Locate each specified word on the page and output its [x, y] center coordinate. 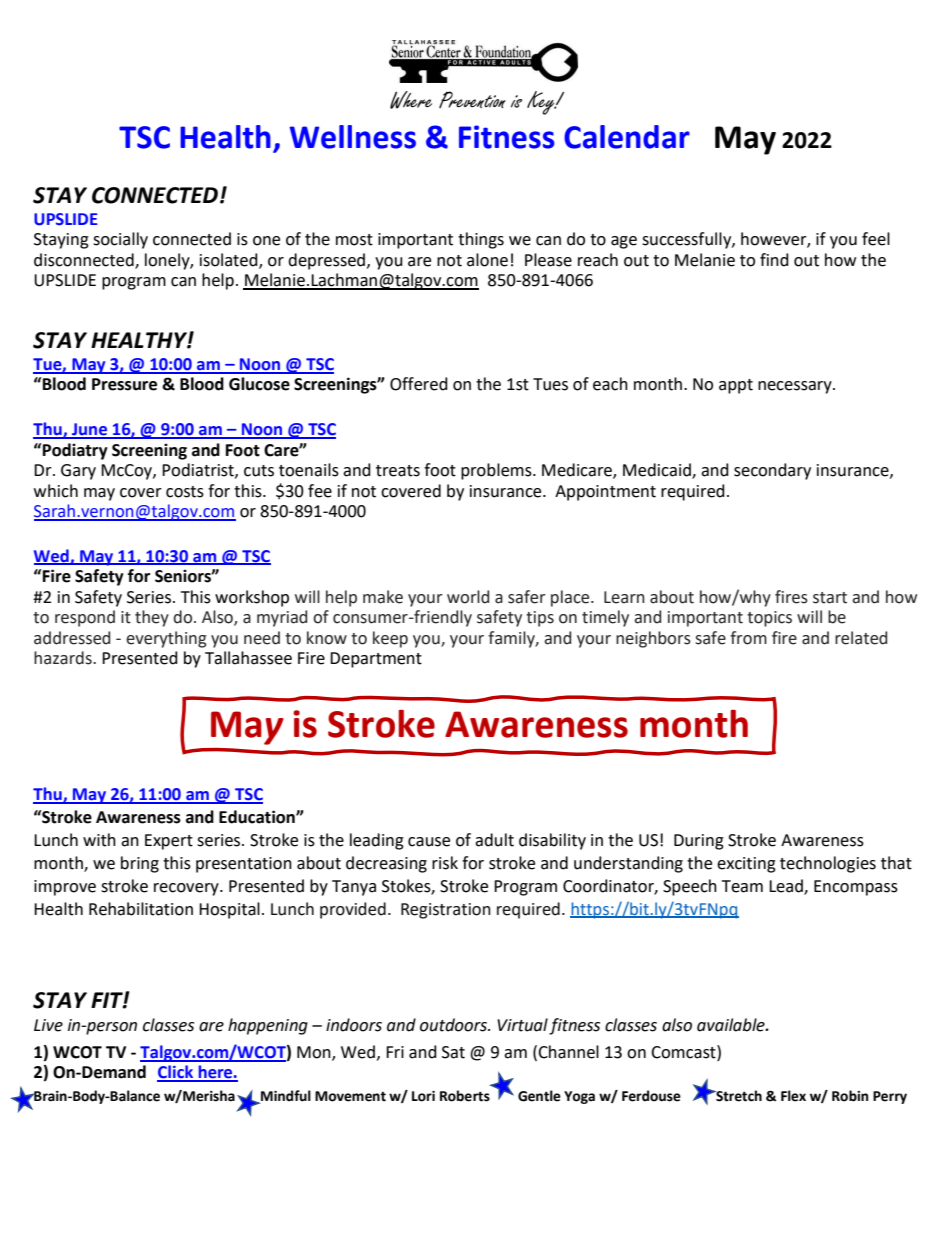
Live [48, 1025]
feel [876, 239]
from [748, 638]
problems [497, 471]
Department [376, 660]
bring [140, 864]
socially [120, 240]
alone [487, 260]
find [774, 260]
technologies [828, 864]
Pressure [124, 384]
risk [445, 863]
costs [185, 492]
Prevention [472, 99]
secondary [772, 471]
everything [166, 639]
